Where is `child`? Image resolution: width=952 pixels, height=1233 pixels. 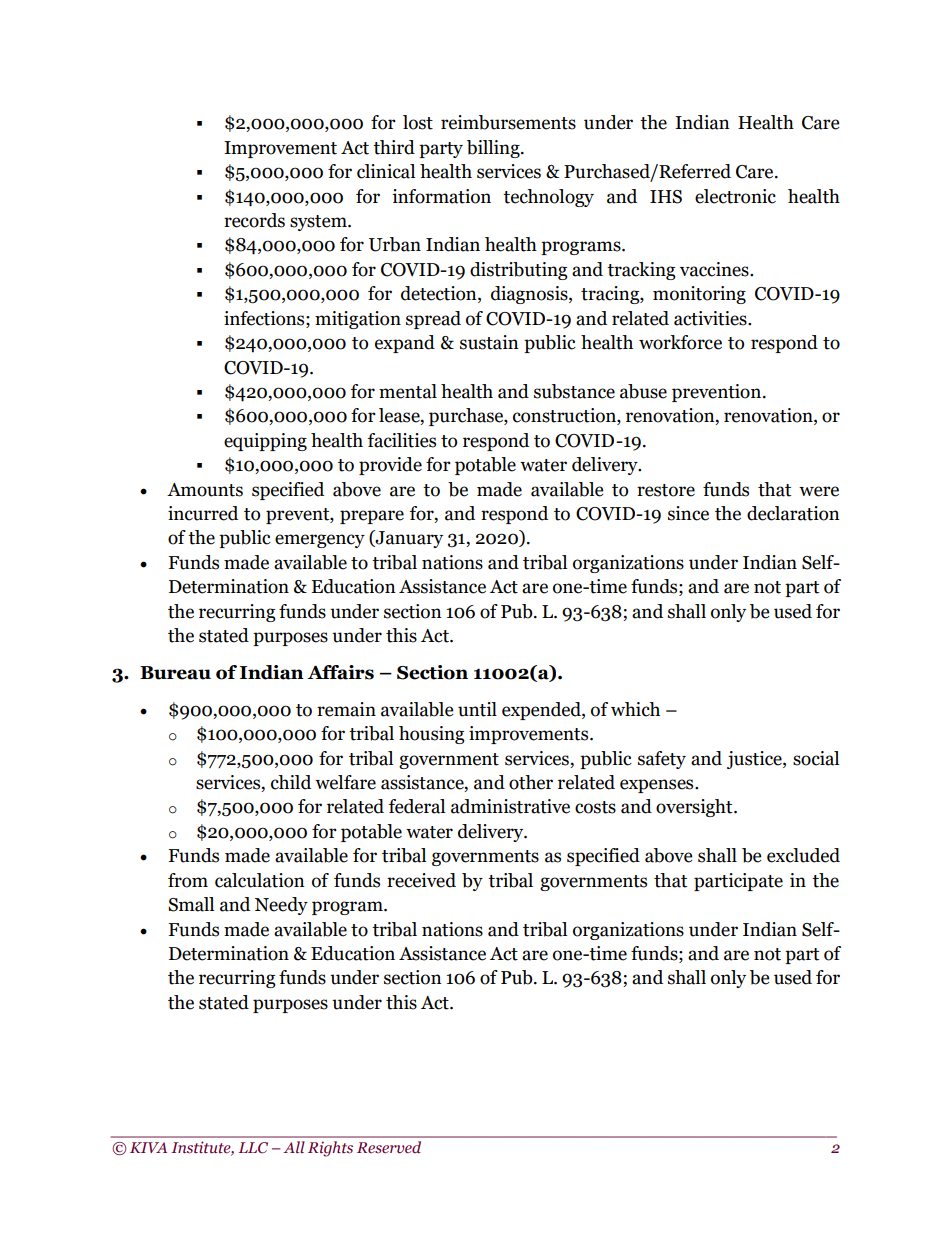
child is located at coordinates (291, 782).
